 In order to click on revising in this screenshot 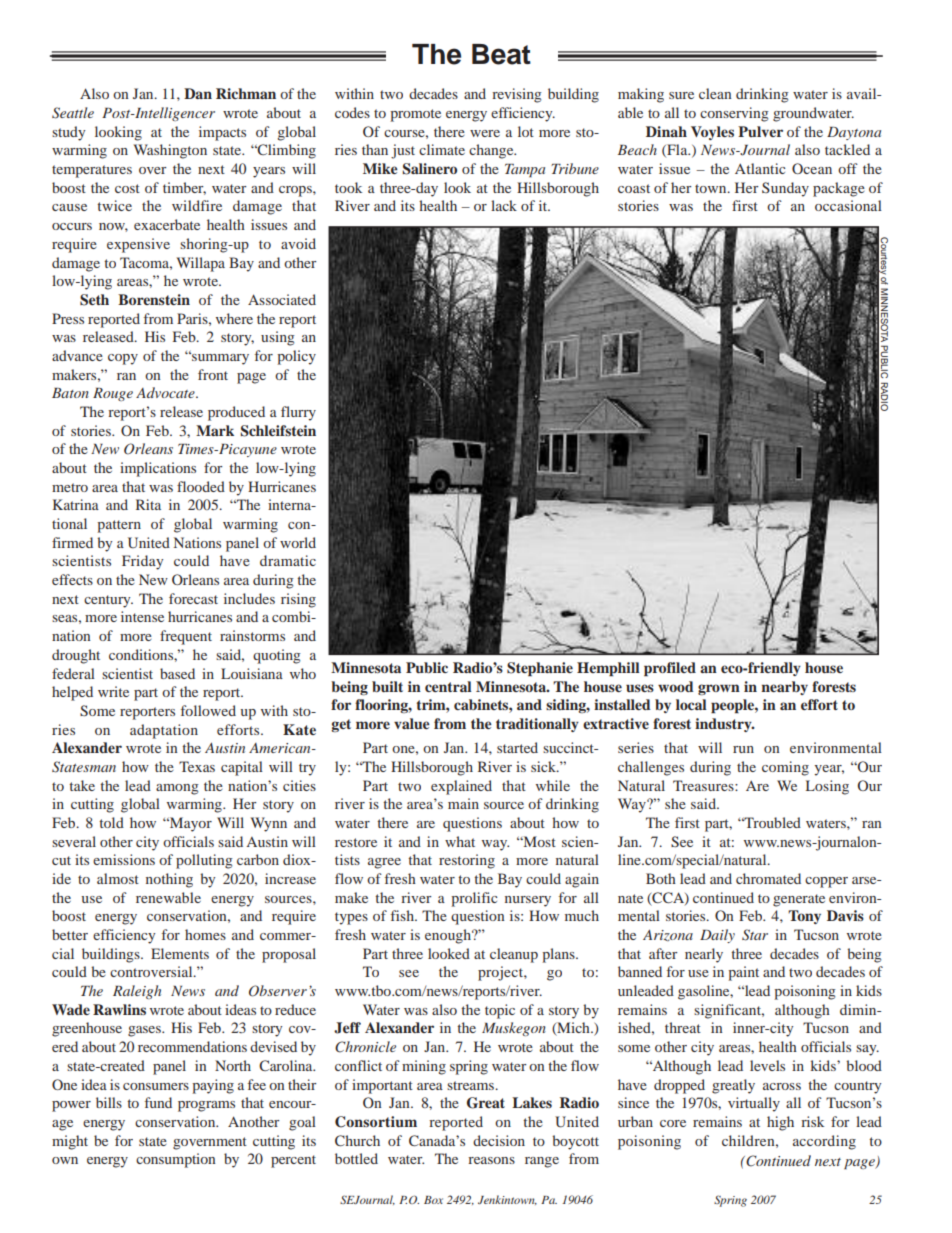, I will do `click(517, 95)`.
